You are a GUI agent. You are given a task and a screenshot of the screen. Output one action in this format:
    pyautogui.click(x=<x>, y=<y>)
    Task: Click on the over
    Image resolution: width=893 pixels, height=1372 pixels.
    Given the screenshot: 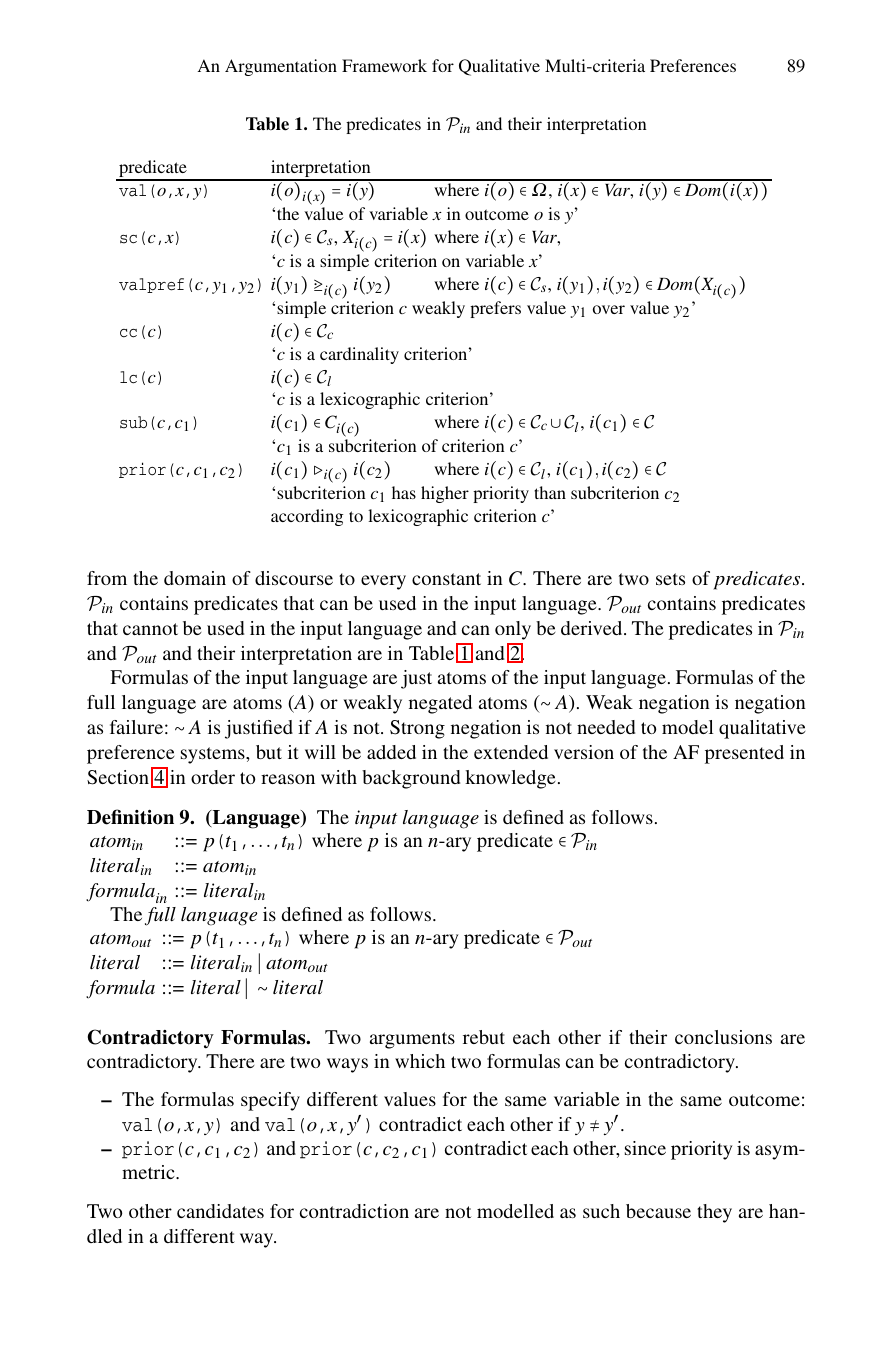 What is the action you would take?
    pyautogui.click(x=609, y=309)
